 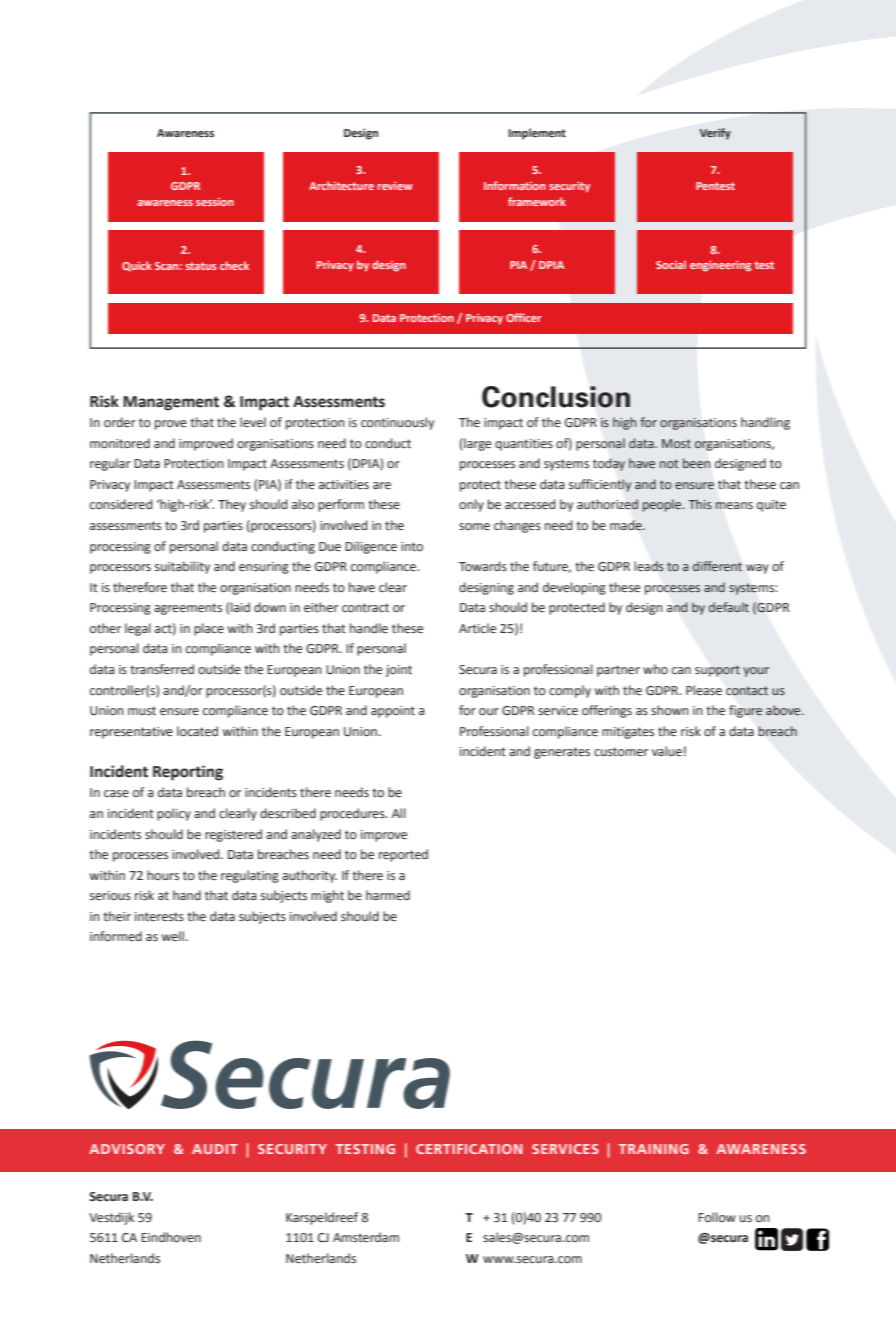 I want to click on transferred, so click(x=162, y=669).
